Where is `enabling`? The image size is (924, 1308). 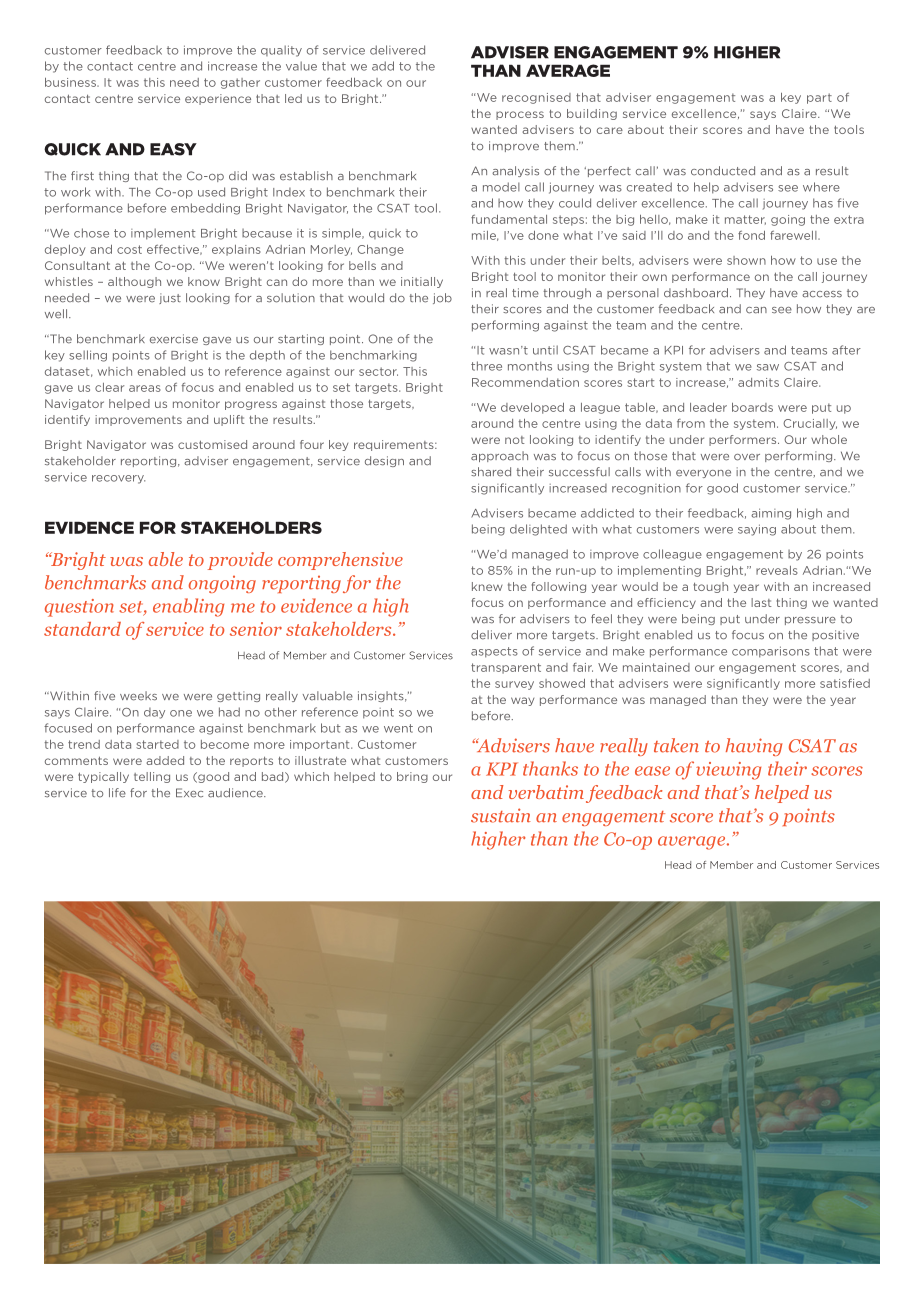 enabling is located at coordinates (188, 607).
